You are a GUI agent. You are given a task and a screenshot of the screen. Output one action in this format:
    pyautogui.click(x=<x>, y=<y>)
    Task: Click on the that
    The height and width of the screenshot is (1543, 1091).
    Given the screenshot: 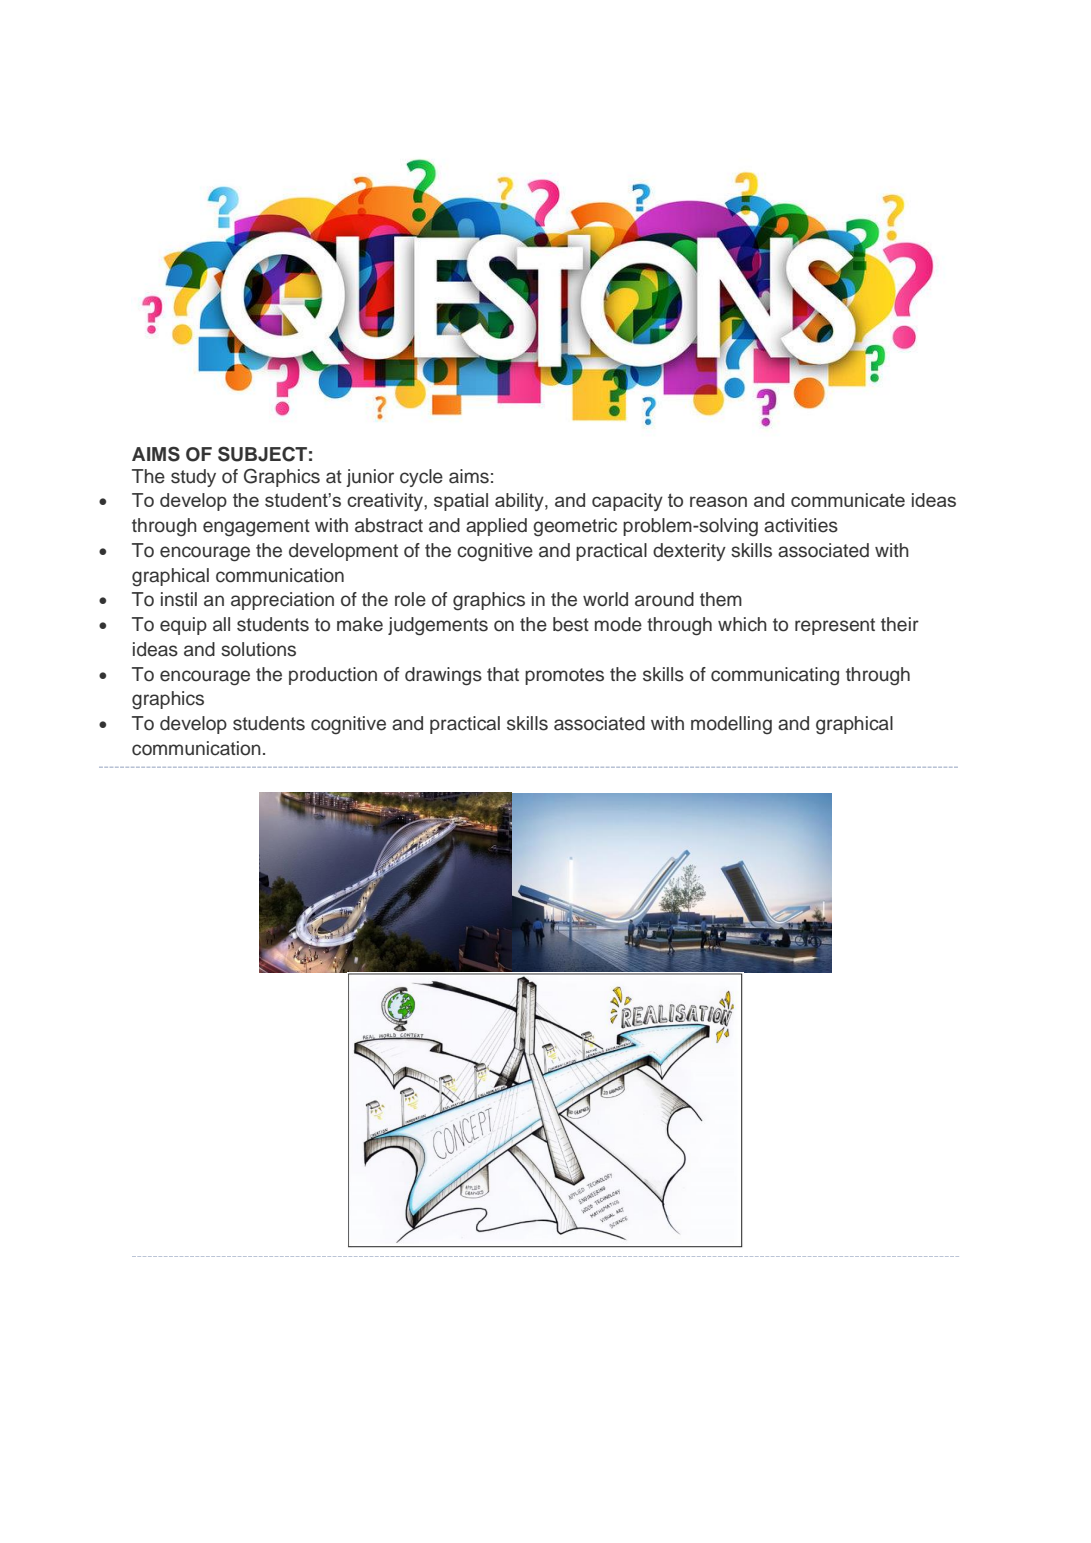 What is the action you would take?
    pyautogui.click(x=503, y=674)
